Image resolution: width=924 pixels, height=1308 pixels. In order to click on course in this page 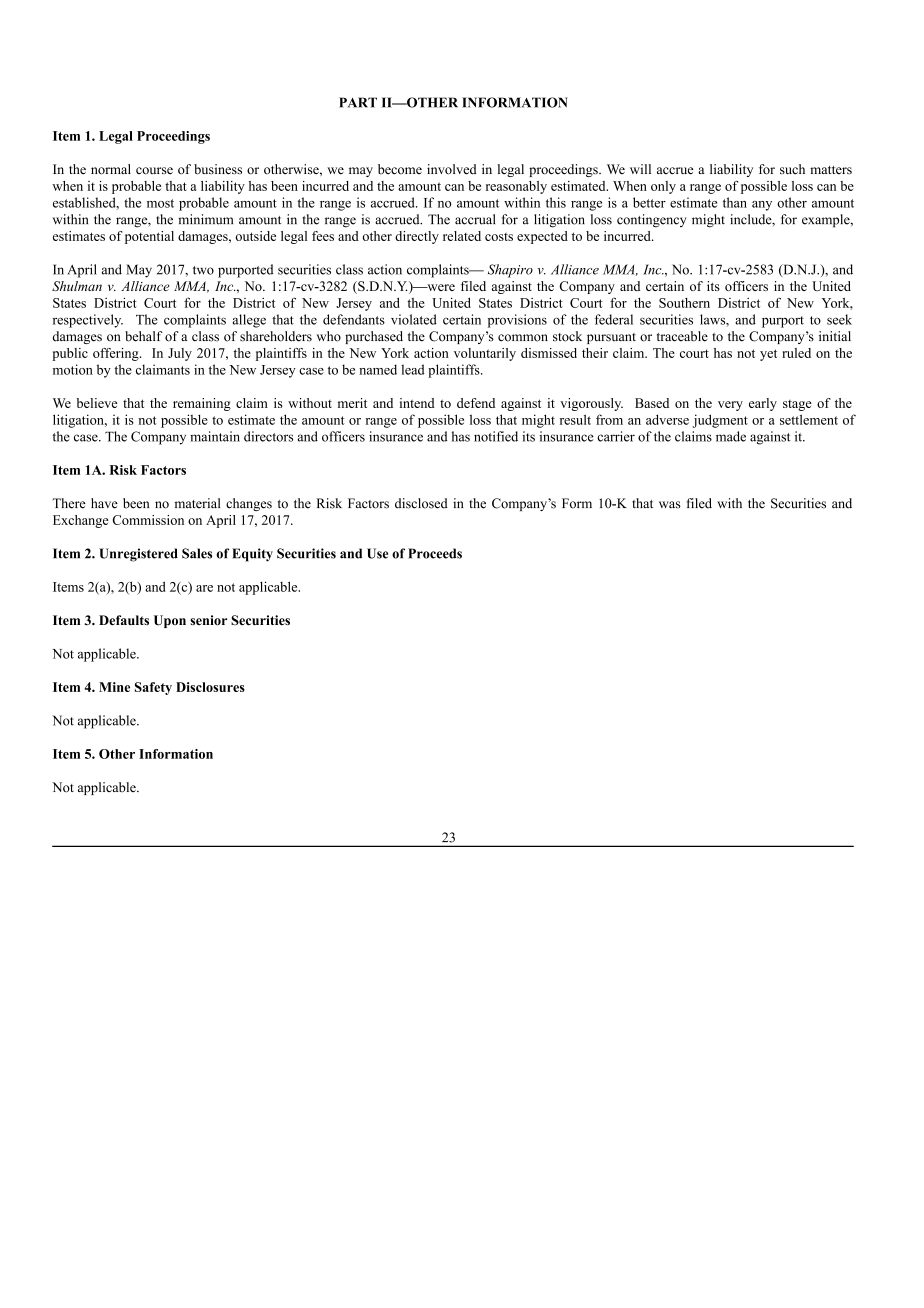, I will do `click(154, 171)`.
